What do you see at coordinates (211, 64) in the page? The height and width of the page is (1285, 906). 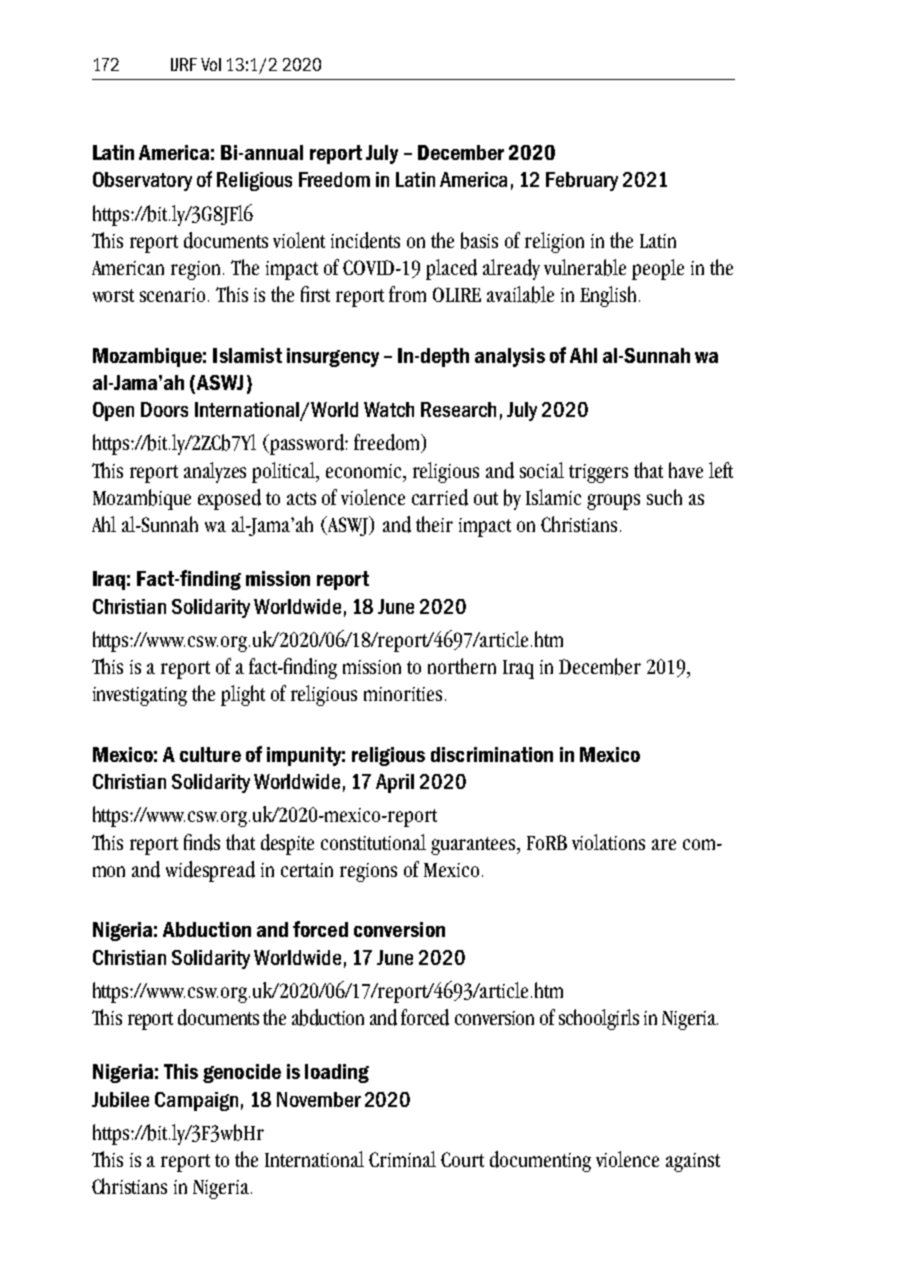 I see `Vol` at bounding box center [211, 64].
